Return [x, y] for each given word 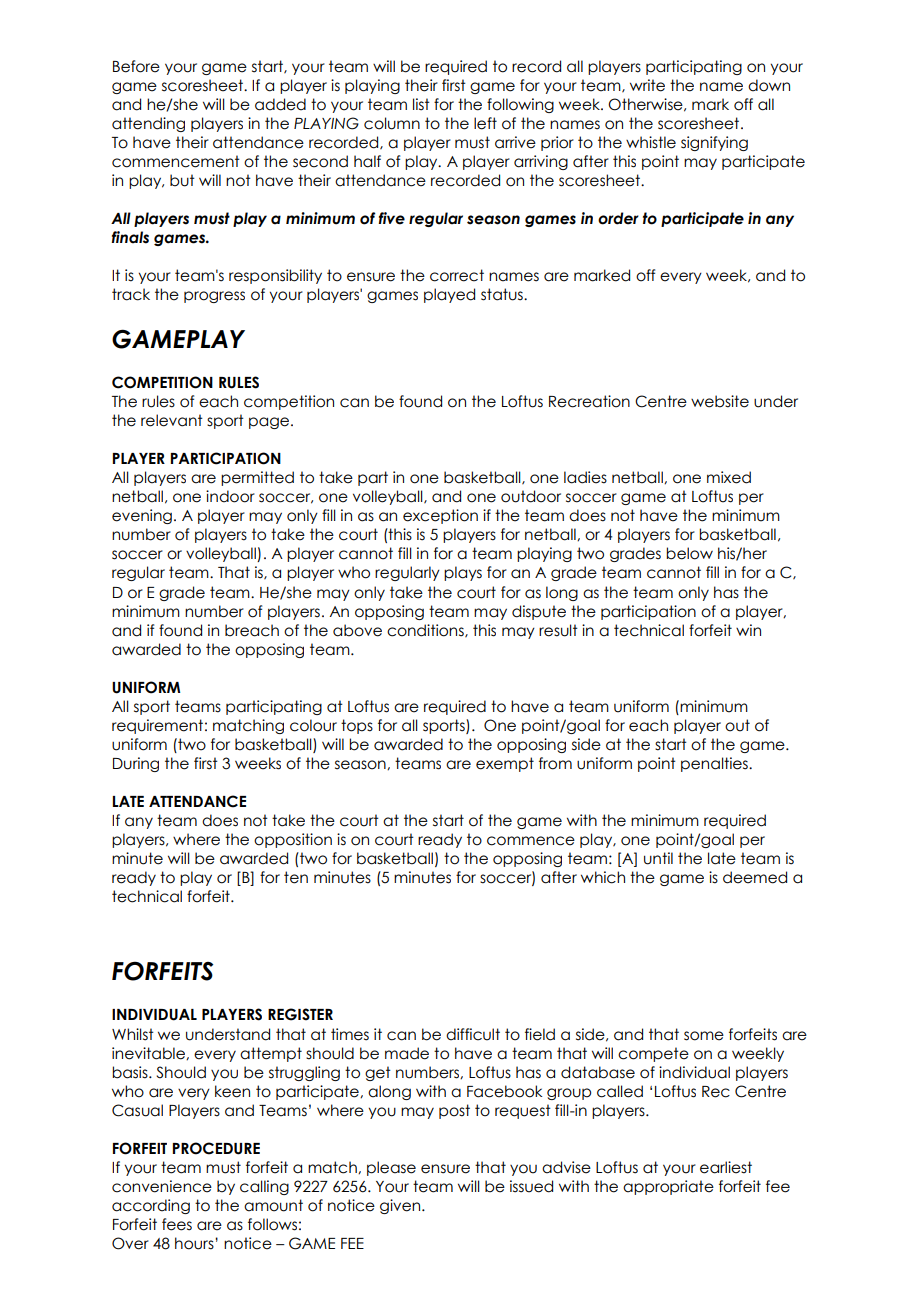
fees [177, 1224]
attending [148, 124]
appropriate [668, 1187]
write [647, 85]
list [421, 104]
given [401, 1206]
